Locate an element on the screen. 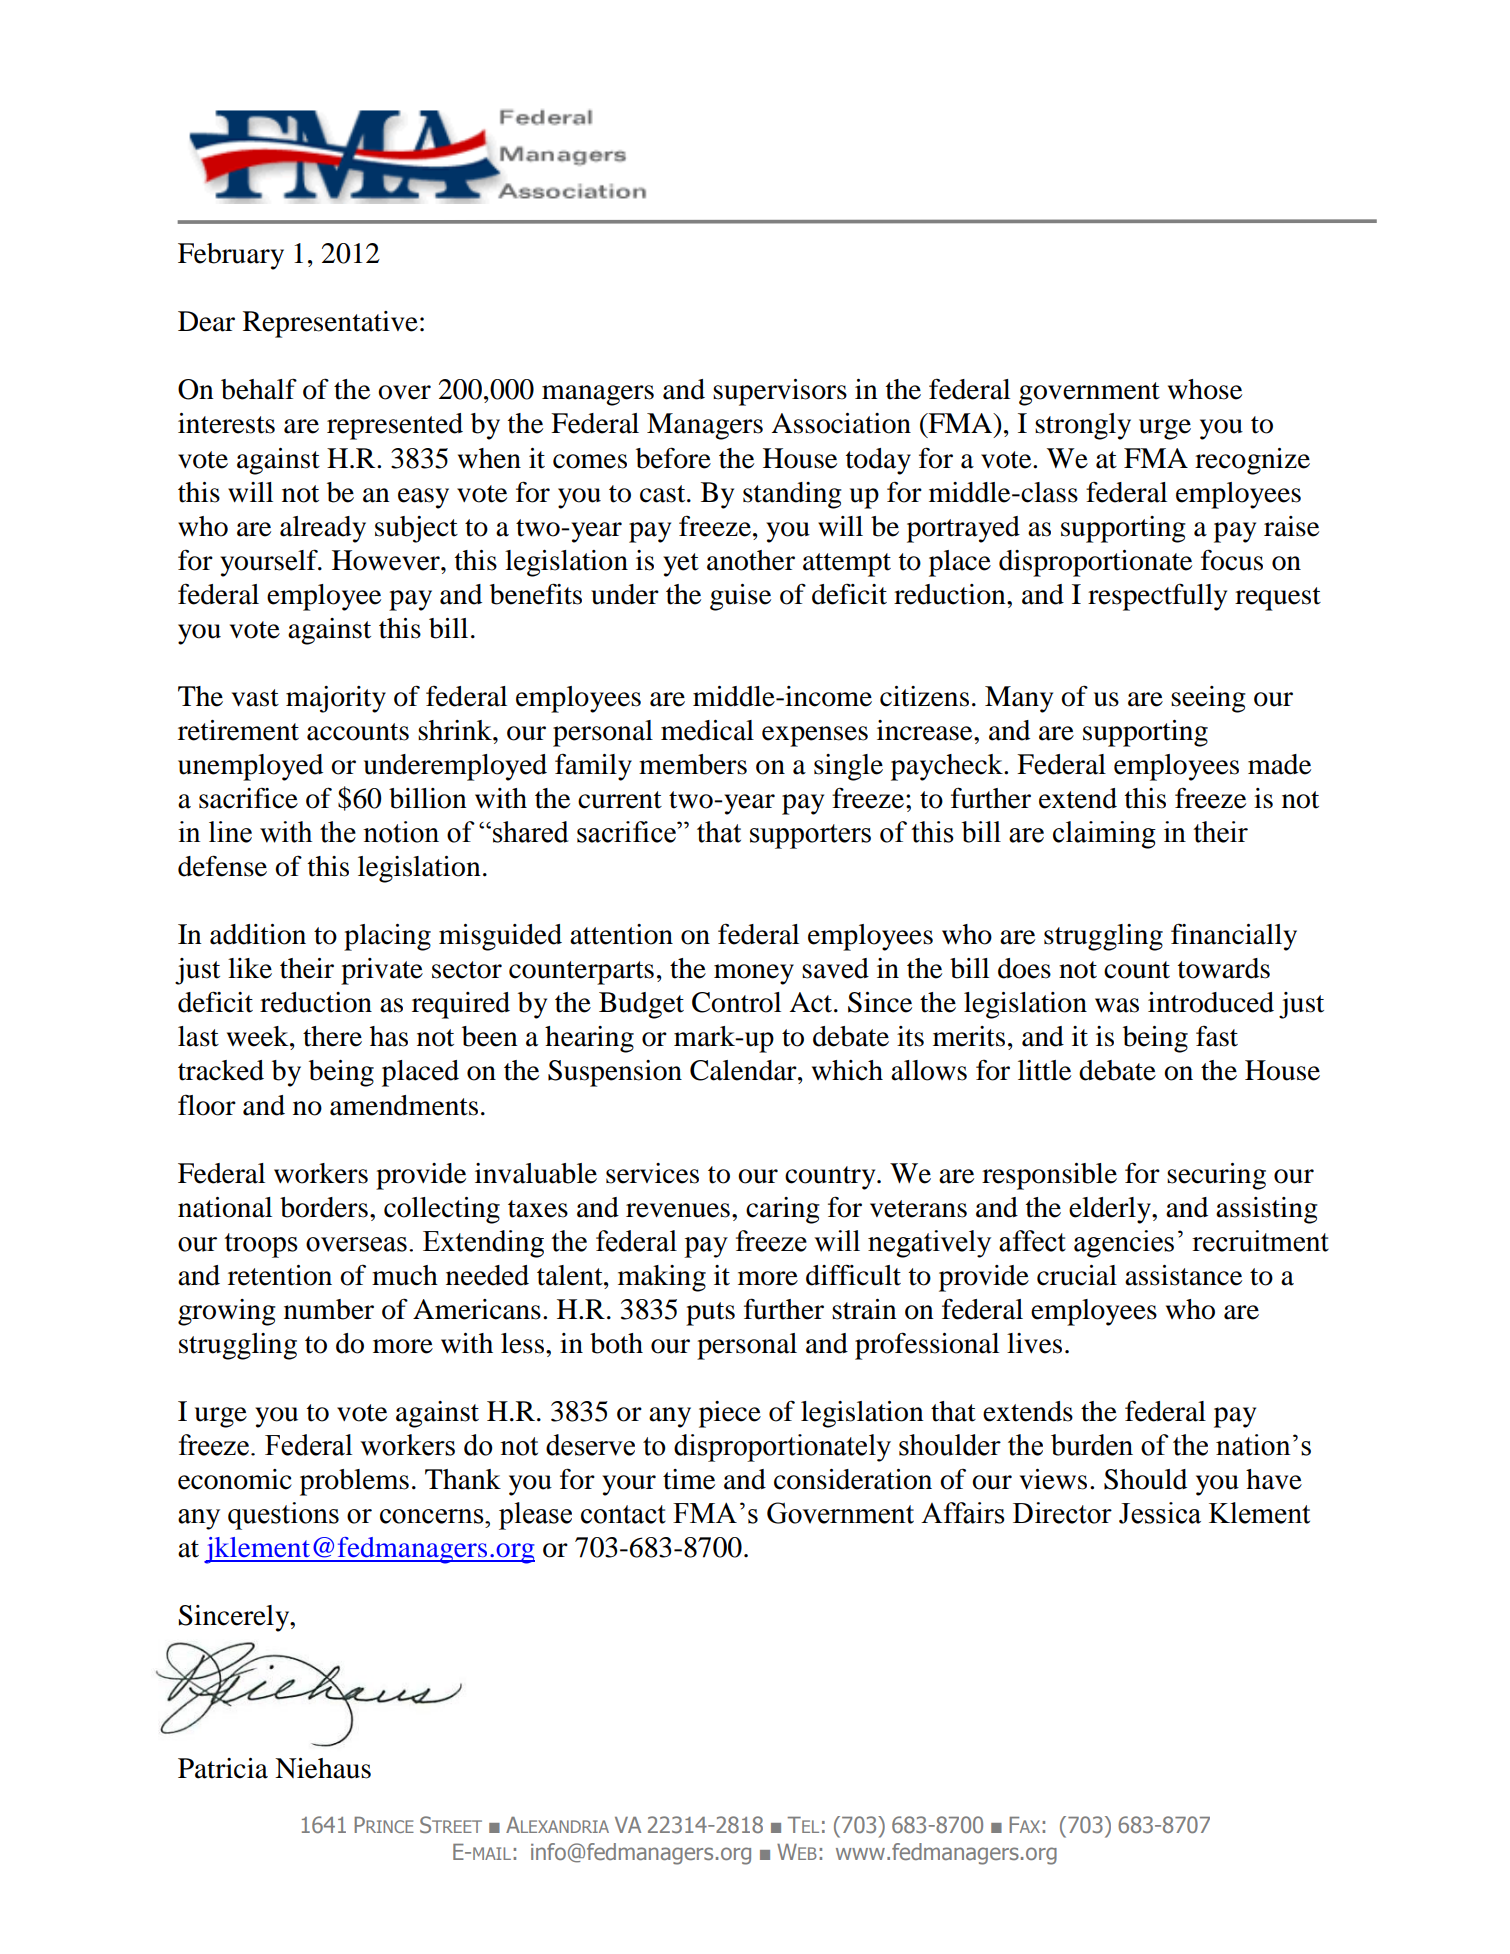  piece is located at coordinates (730, 1414).
